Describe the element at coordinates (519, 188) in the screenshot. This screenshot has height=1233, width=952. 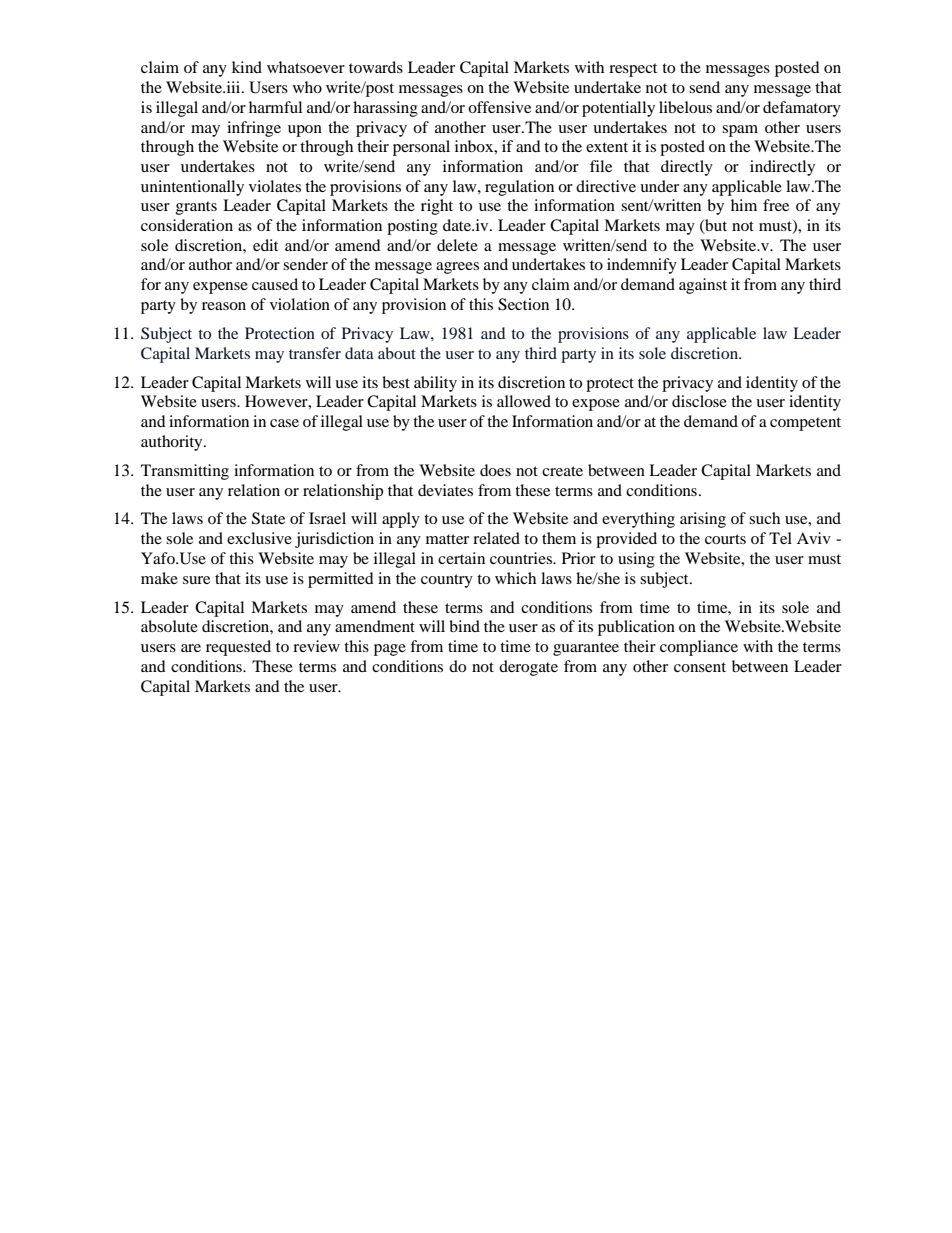
I see `regulation` at that location.
